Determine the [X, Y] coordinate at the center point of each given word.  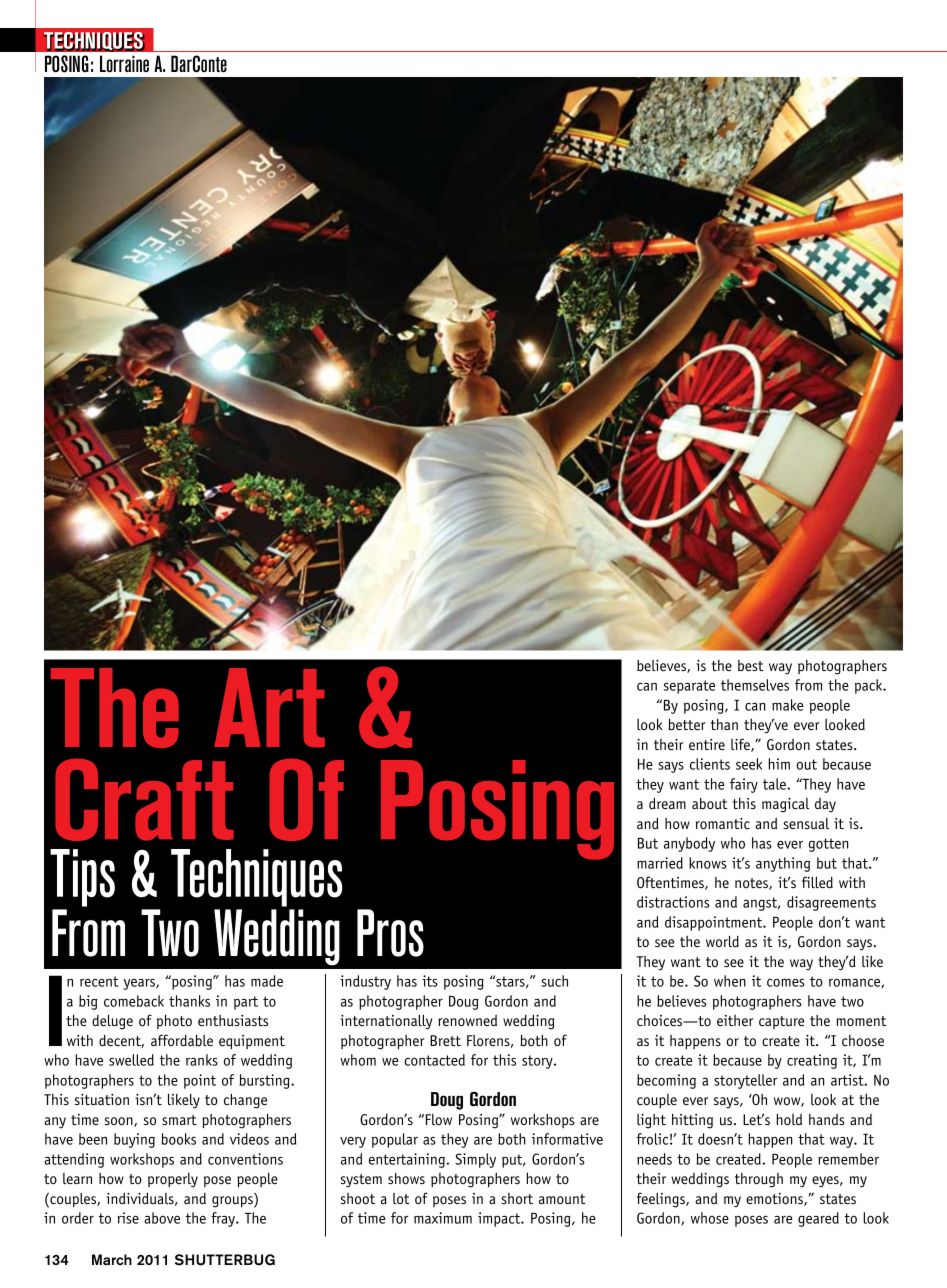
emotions [775, 1199]
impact [500, 1219]
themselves [755, 685]
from [808, 685]
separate [689, 687]
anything [783, 864]
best [751, 665]
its [430, 981]
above [162, 1218]
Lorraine [124, 63]
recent [99, 981]
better [687, 724]
